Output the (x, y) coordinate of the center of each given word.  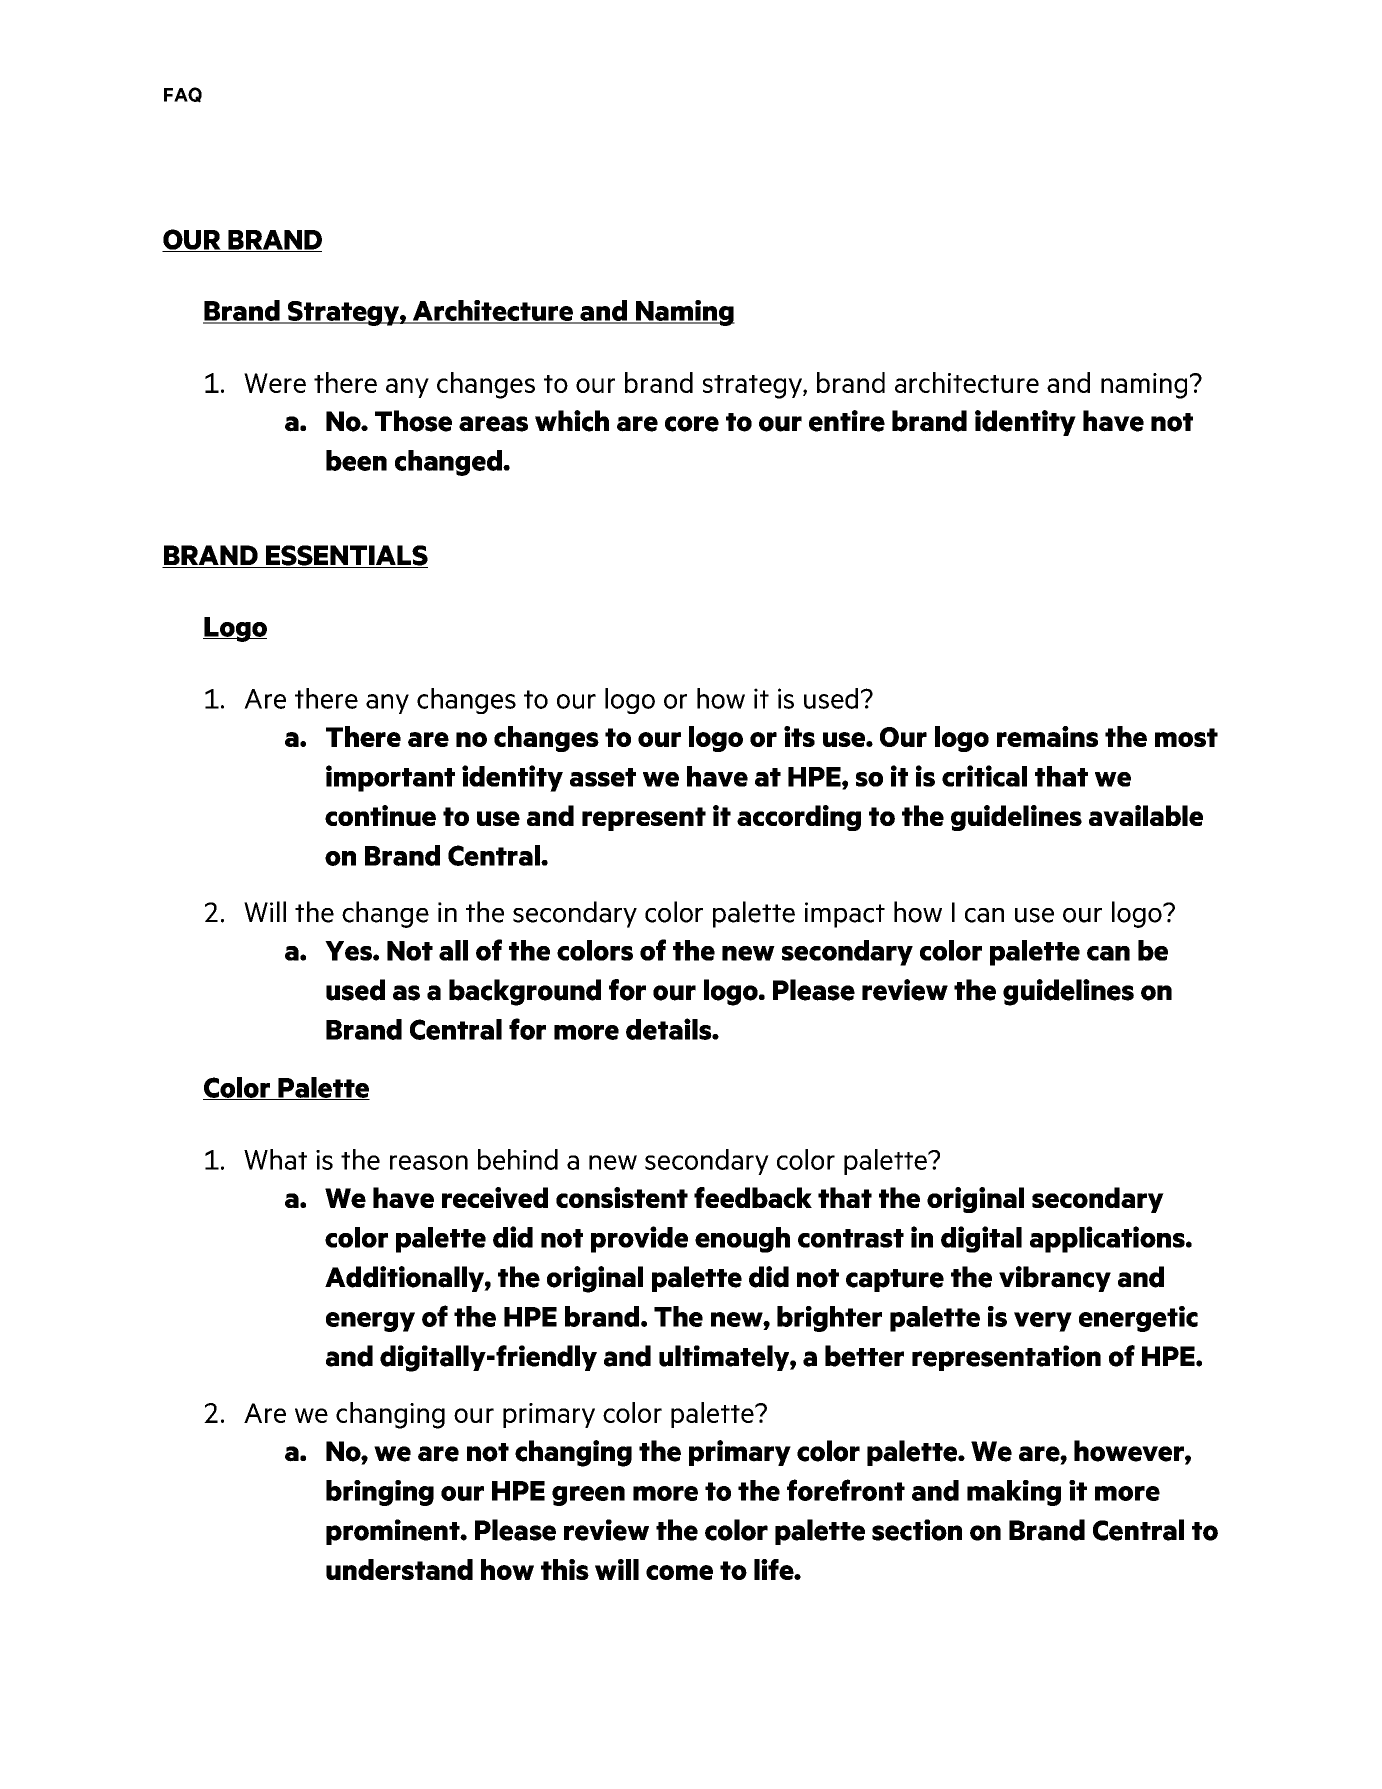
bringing (380, 1493)
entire (847, 421)
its (799, 736)
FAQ (183, 95)
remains (1047, 736)
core (692, 424)
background (525, 992)
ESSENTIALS (346, 556)
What (275, 1159)
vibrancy (1055, 1279)
